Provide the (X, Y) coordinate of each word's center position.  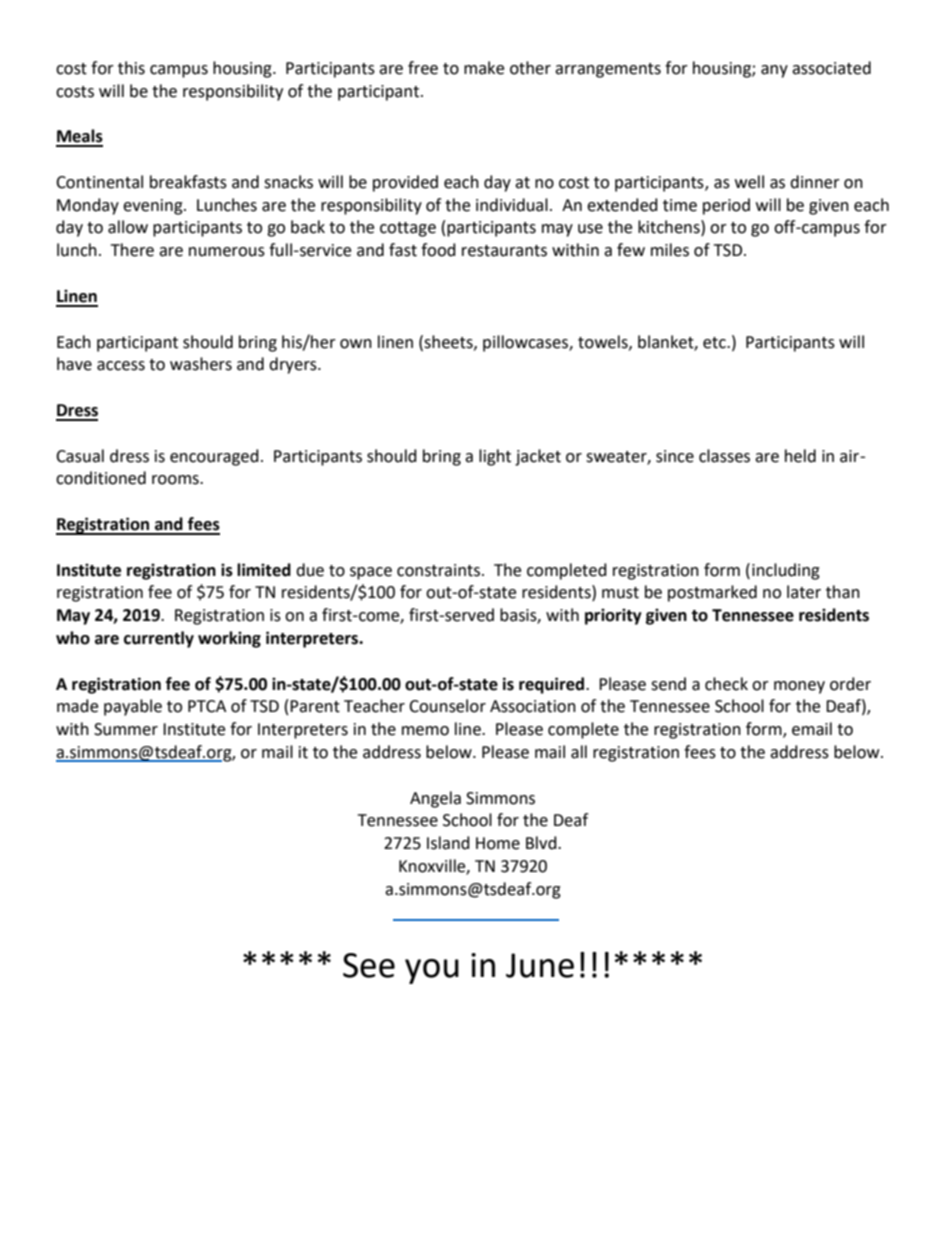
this (131, 68)
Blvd (542, 843)
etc (715, 343)
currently (159, 639)
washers (201, 364)
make (484, 68)
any (774, 71)
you (432, 971)
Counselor (447, 706)
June (540, 965)
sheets (449, 342)
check (726, 684)
